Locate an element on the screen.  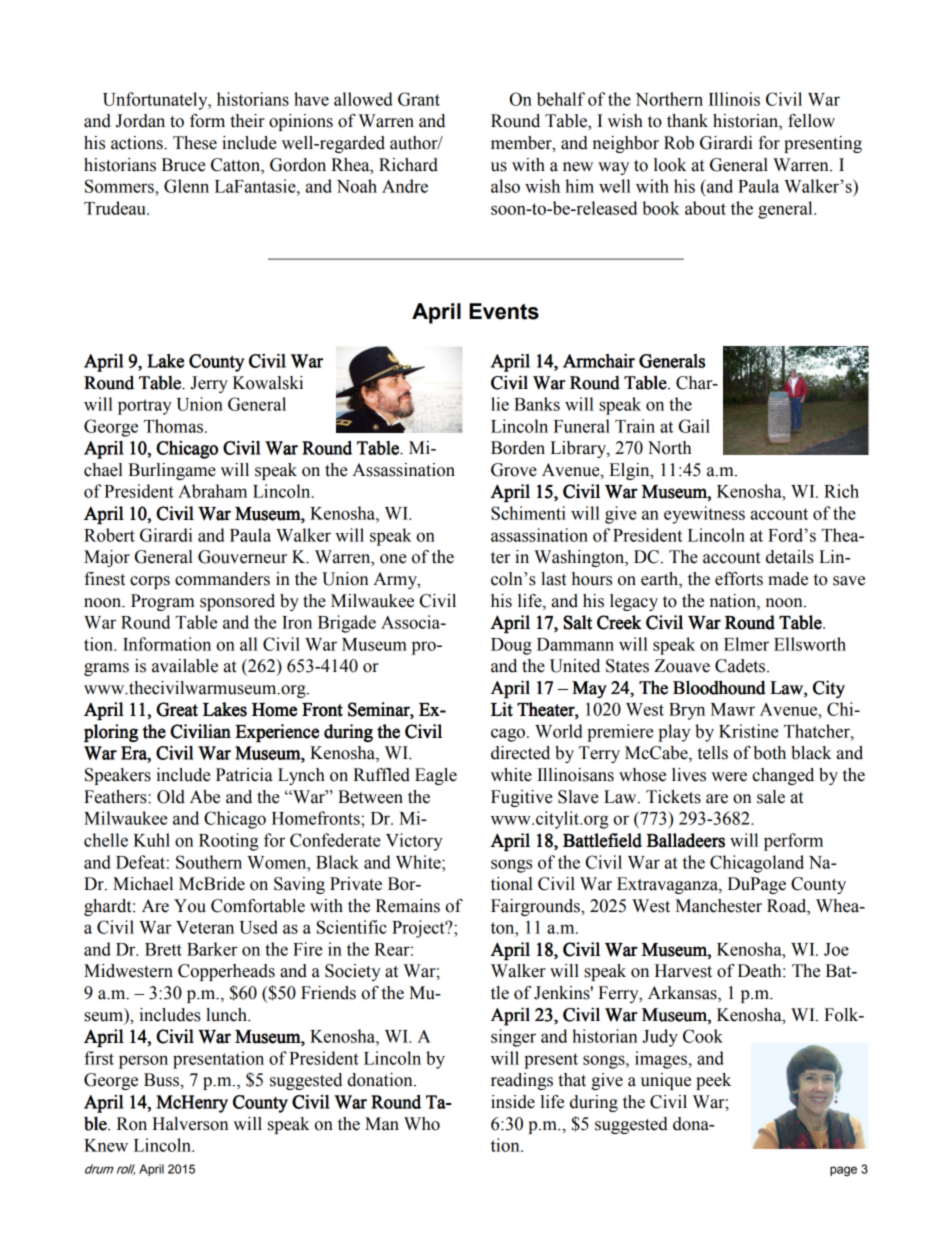
These is located at coordinates (195, 143).
